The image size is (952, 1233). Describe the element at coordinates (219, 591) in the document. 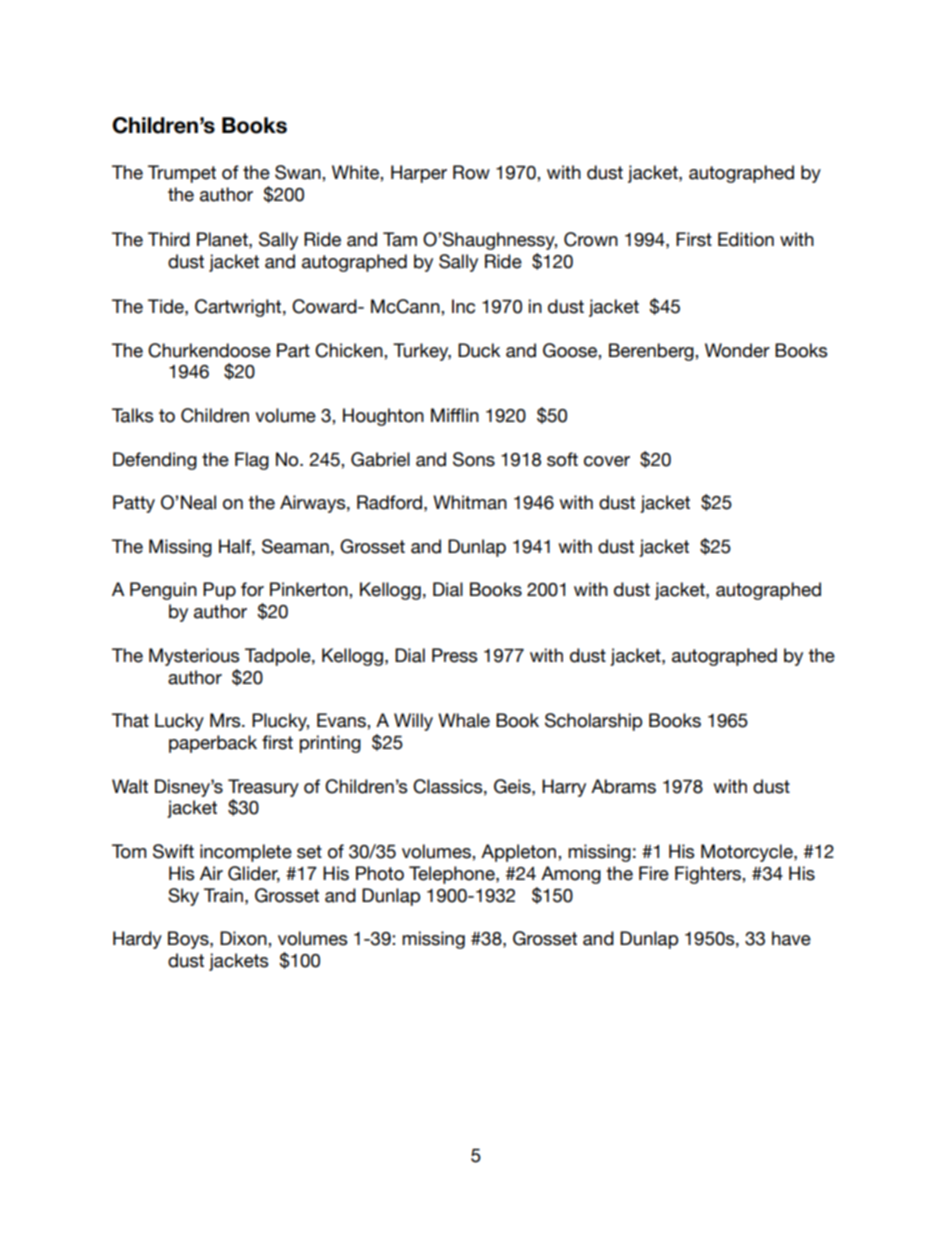

I see `Pup` at that location.
